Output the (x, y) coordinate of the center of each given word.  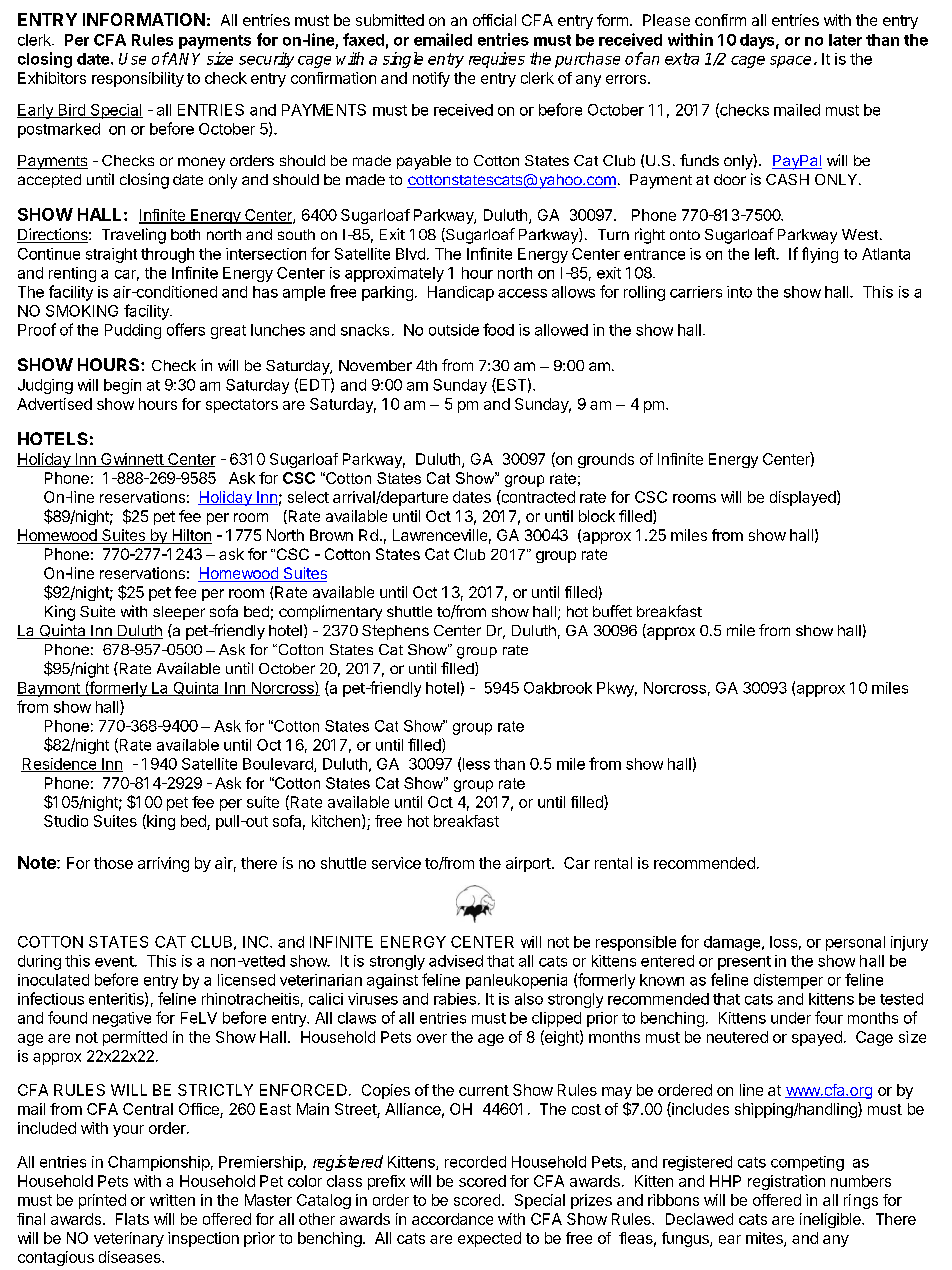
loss (783, 942)
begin (122, 386)
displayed (804, 498)
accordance (452, 1219)
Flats (132, 1219)
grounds (606, 460)
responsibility (138, 79)
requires (497, 60)
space (790, 62)
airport (529, 864)
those (113, 863)
